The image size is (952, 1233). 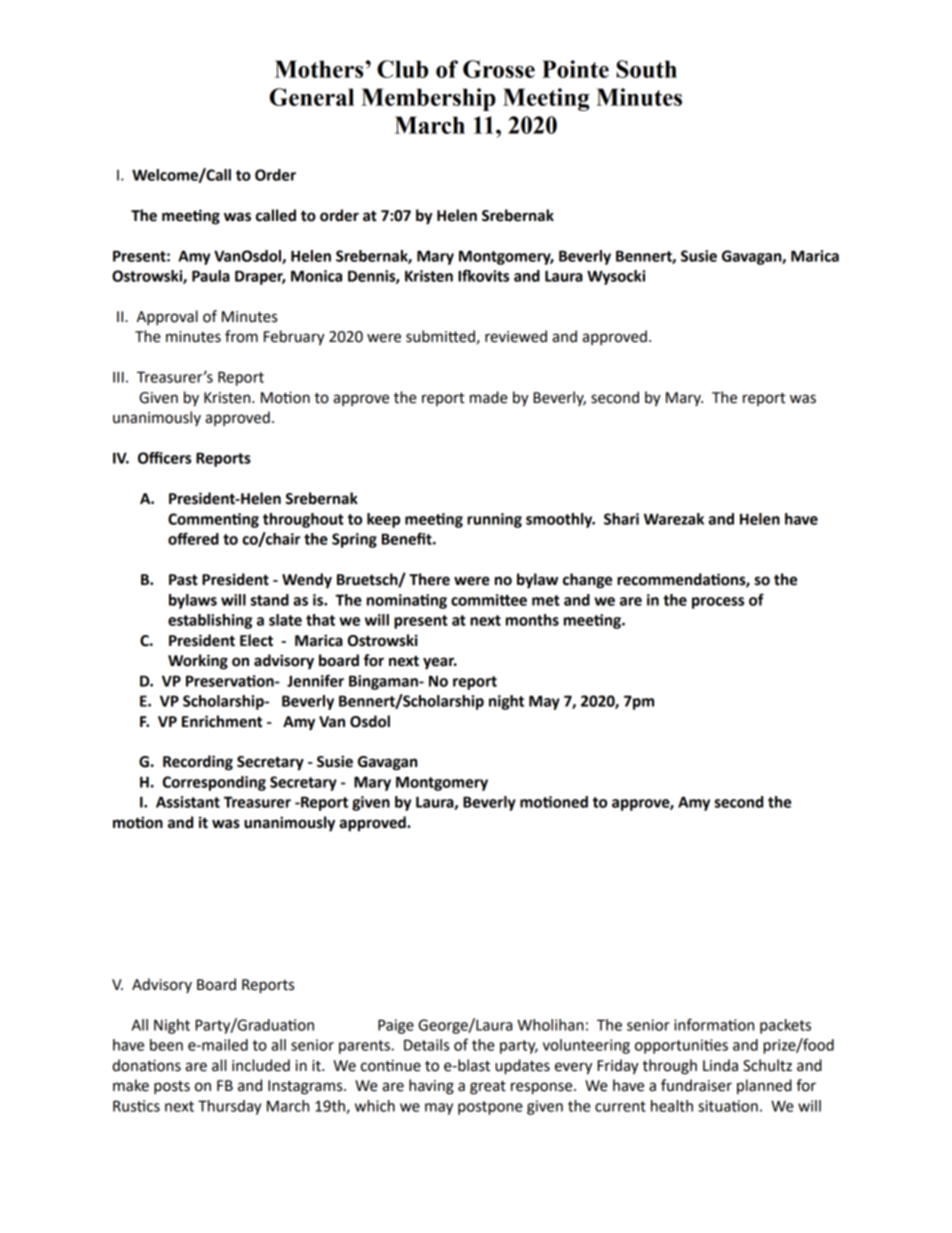 I want to click on General, so click(x=312, y=97).
